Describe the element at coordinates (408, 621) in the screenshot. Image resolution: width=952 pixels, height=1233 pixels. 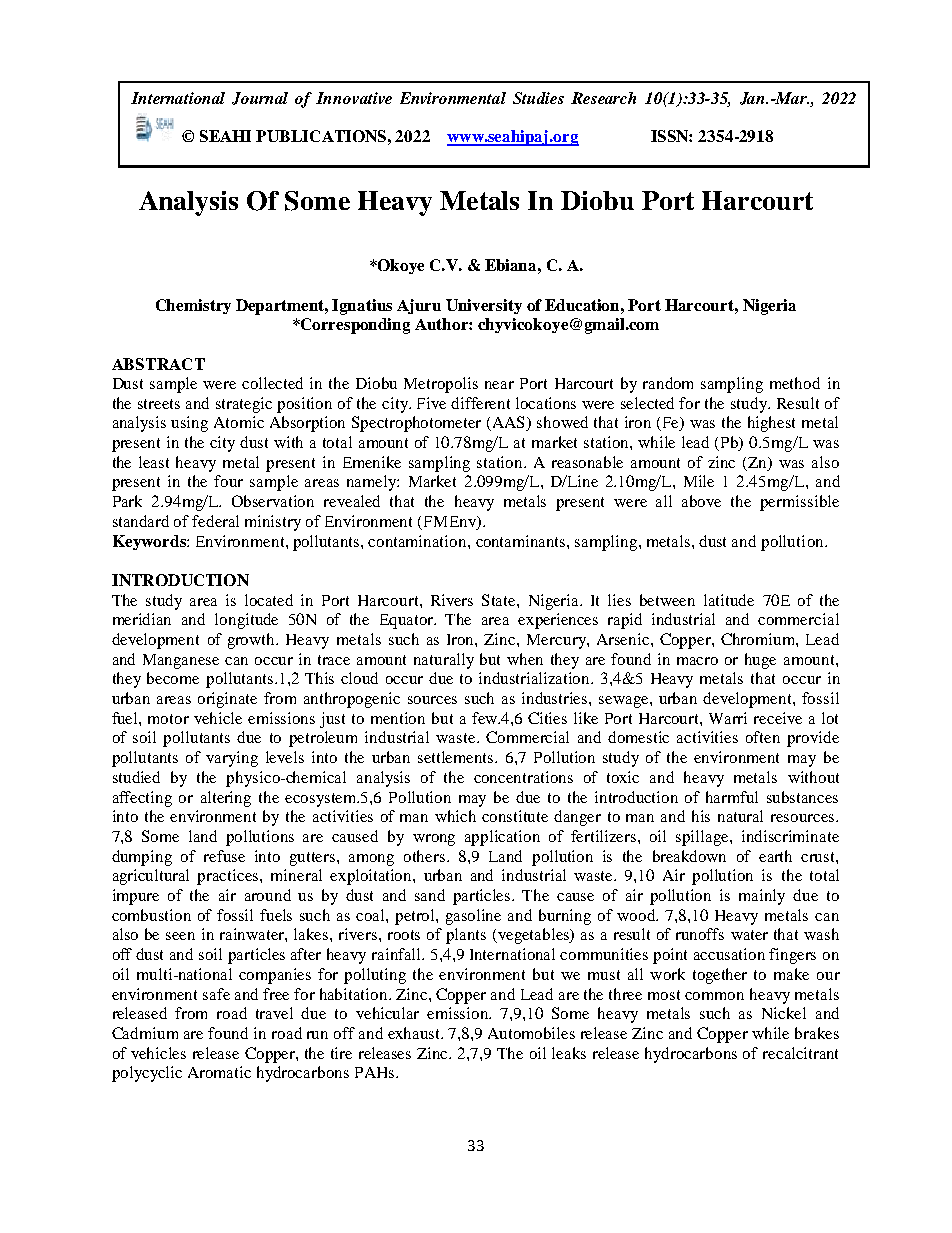
I see `Equator` at that location.
